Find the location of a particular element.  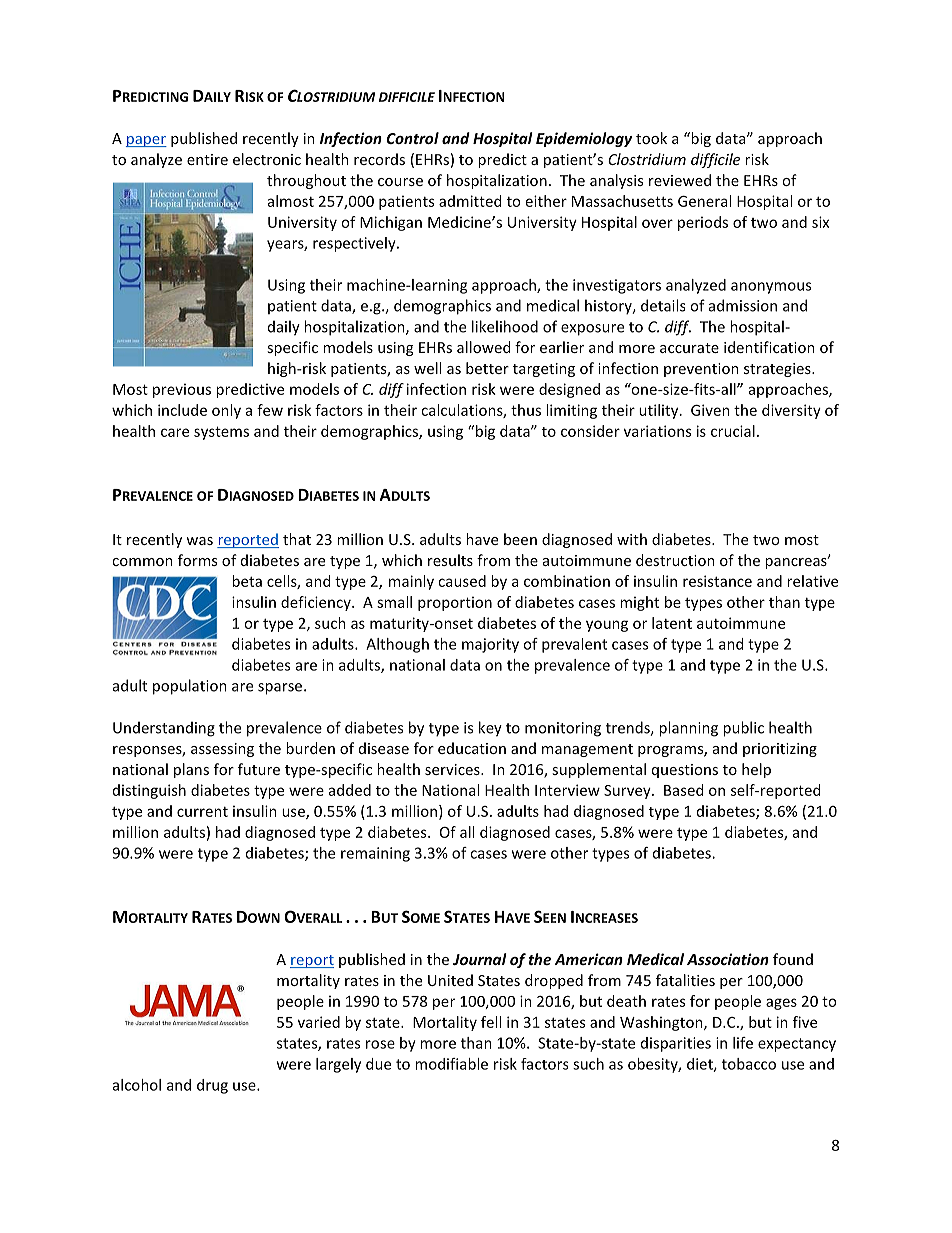

entire is located at coordinates (207, 159).
